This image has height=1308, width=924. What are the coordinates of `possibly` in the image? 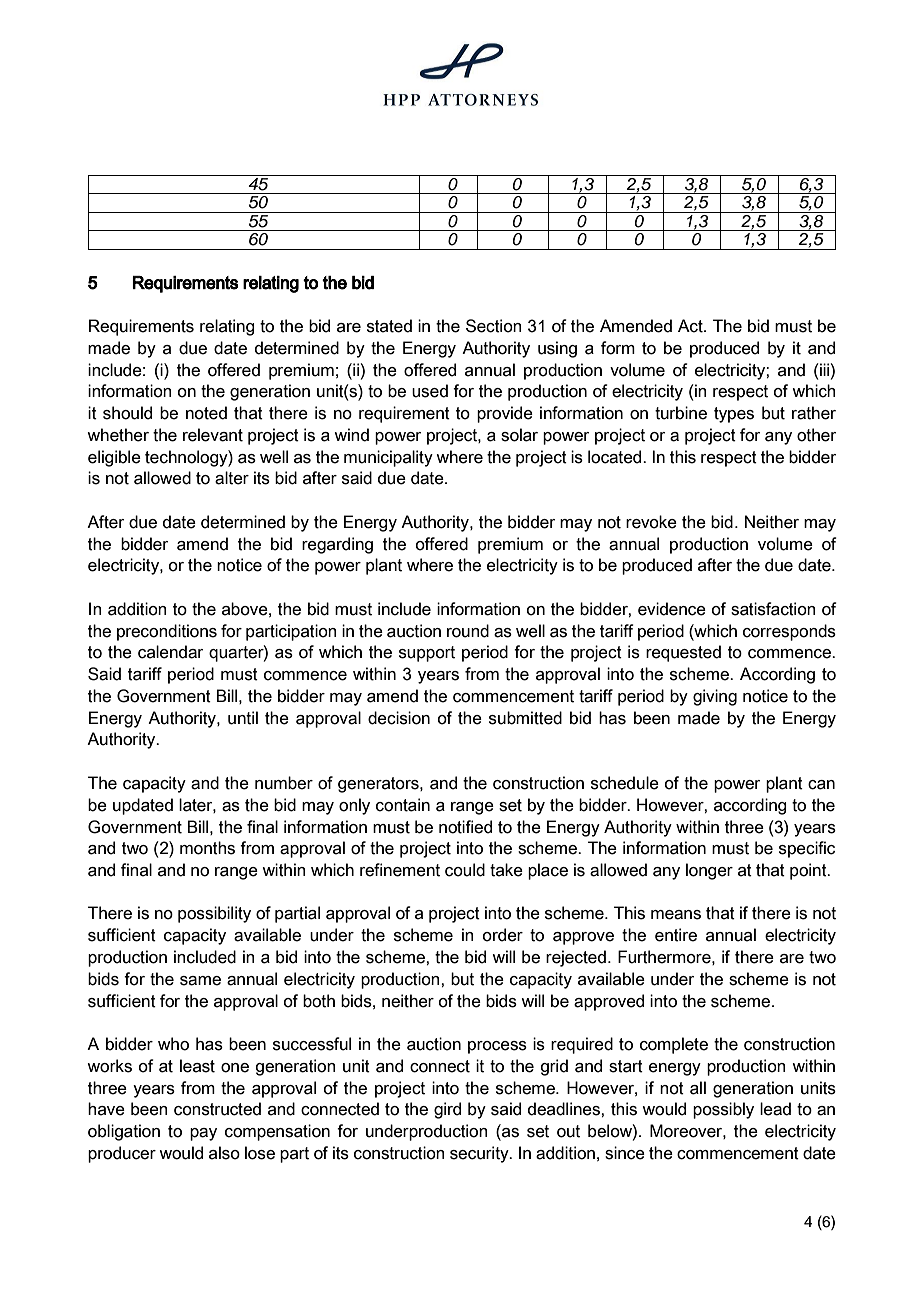 It's located at (723, 1110).
